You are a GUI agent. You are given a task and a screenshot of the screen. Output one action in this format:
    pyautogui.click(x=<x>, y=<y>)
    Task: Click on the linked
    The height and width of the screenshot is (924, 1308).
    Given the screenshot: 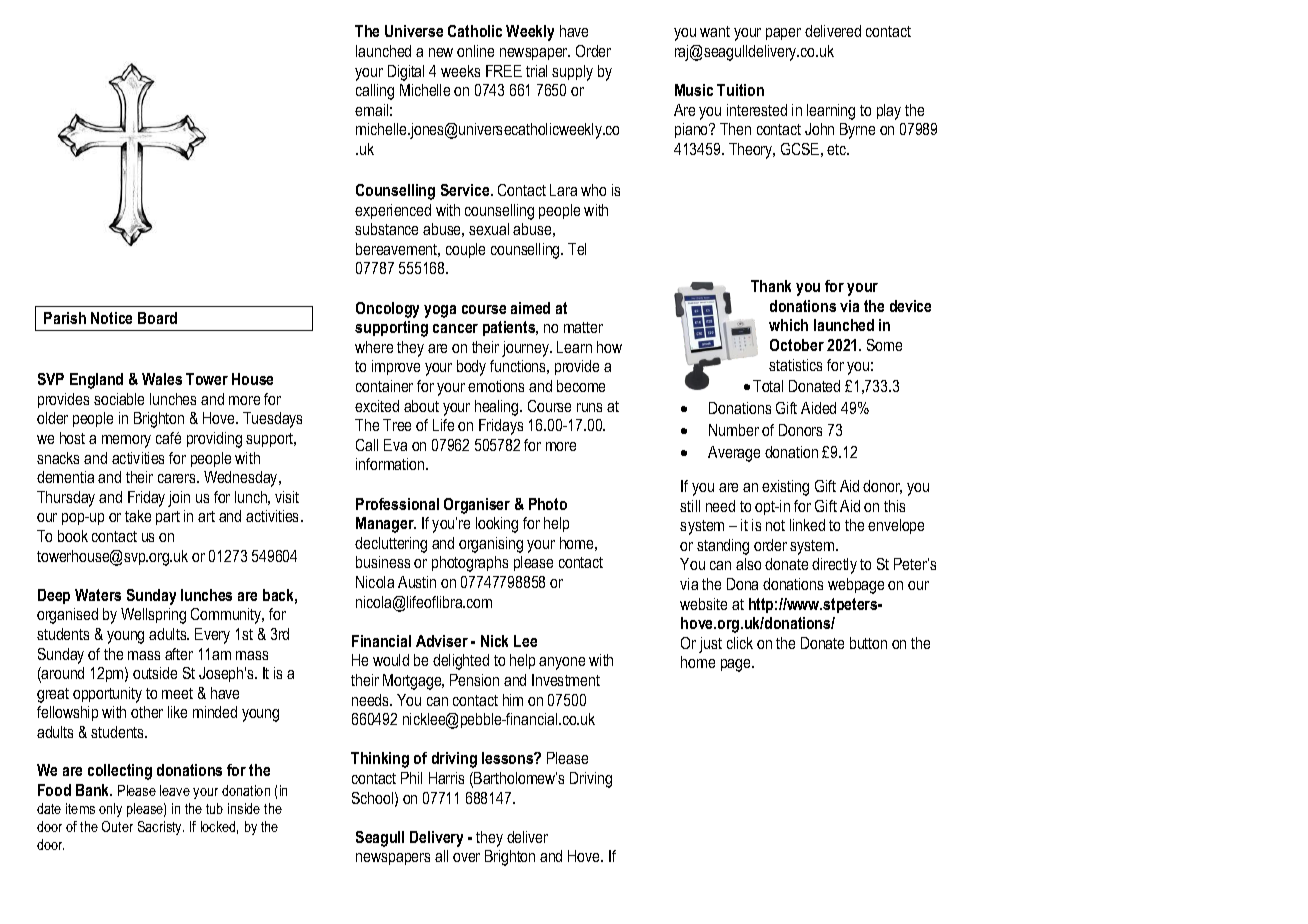 What is the action you would take?
    pyautogui.click(x=807, y=525)
